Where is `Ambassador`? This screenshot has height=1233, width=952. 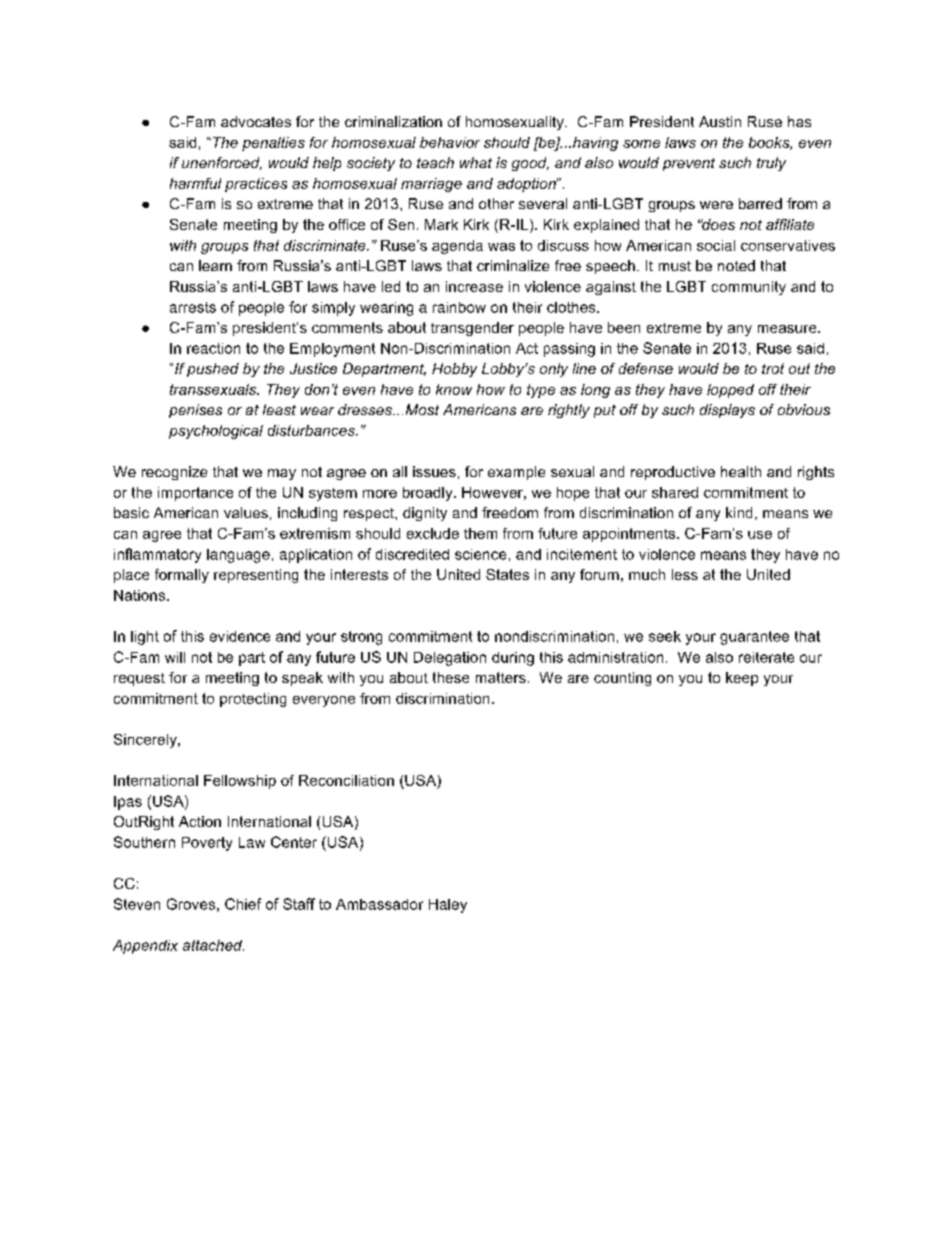
Ambassador is located at coordinates (379, 904).
